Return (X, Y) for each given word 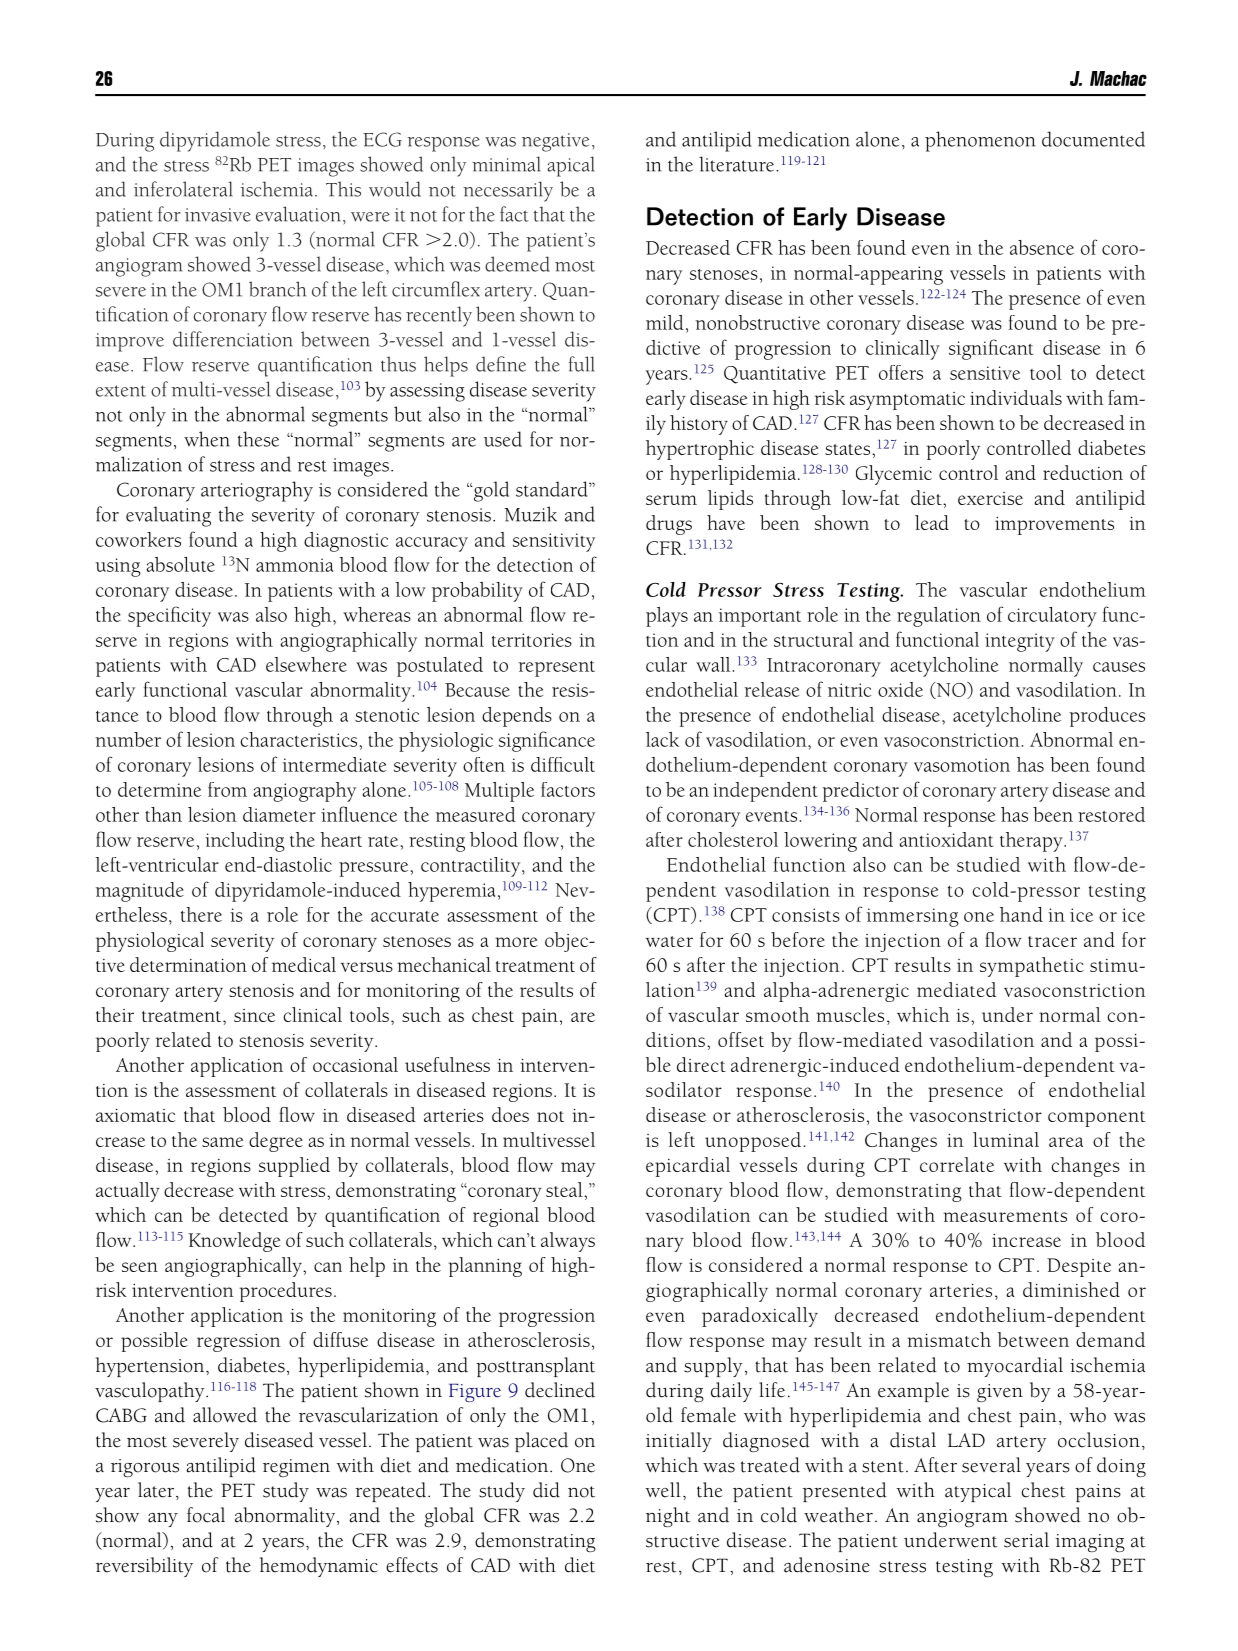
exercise (990, 498)
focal (206, 1515)
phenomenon (980, 141)
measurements (1005, 1216)
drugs (669, 525)
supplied (294, 1167)
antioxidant (946, 839)
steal (565, 1189)
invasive (218, 215)
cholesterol (733, 839)
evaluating (168, 516)
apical (571, 166)
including (245, 842)
